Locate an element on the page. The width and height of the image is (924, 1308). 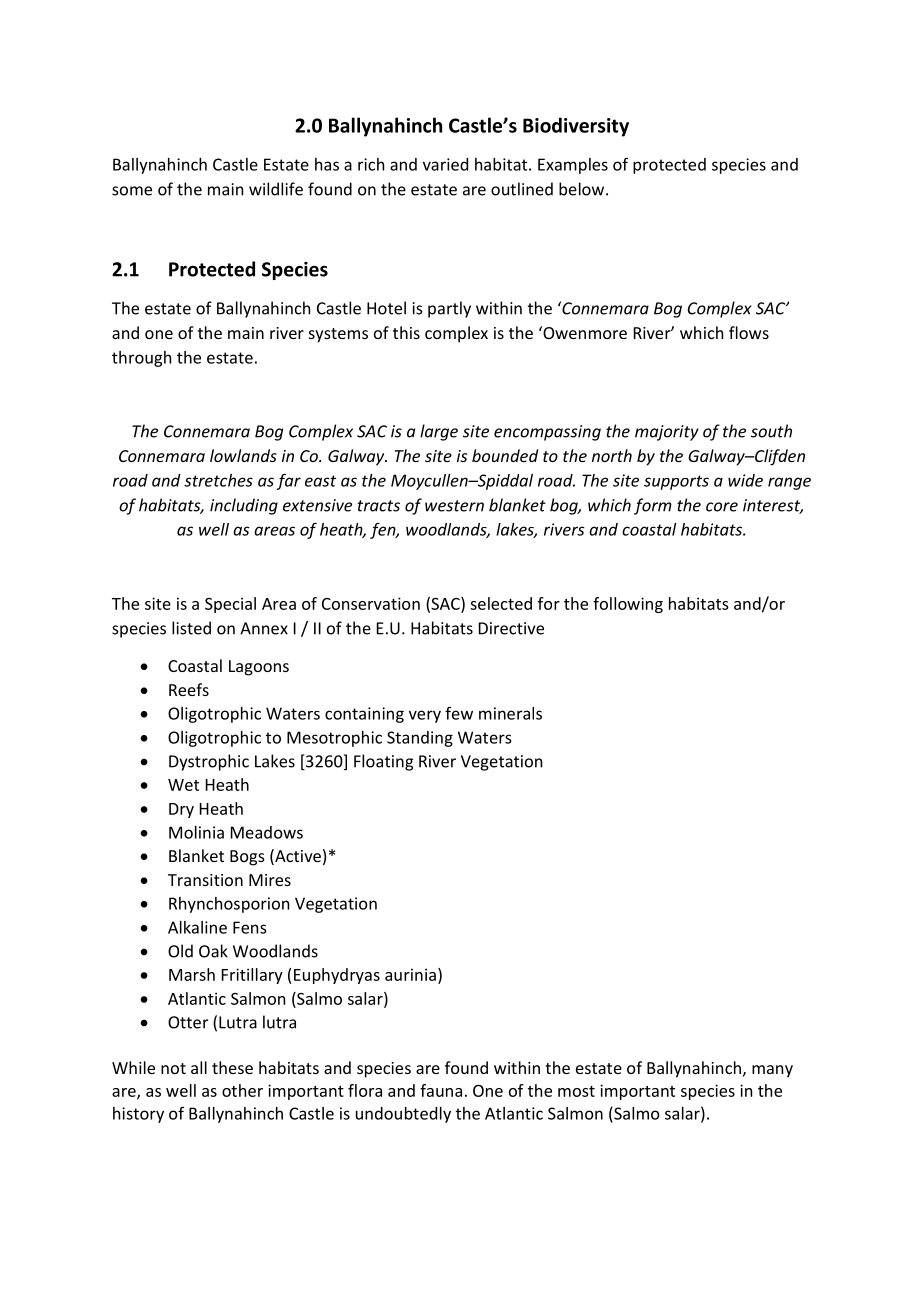
fauna is located at coordinates (441, 1090).
